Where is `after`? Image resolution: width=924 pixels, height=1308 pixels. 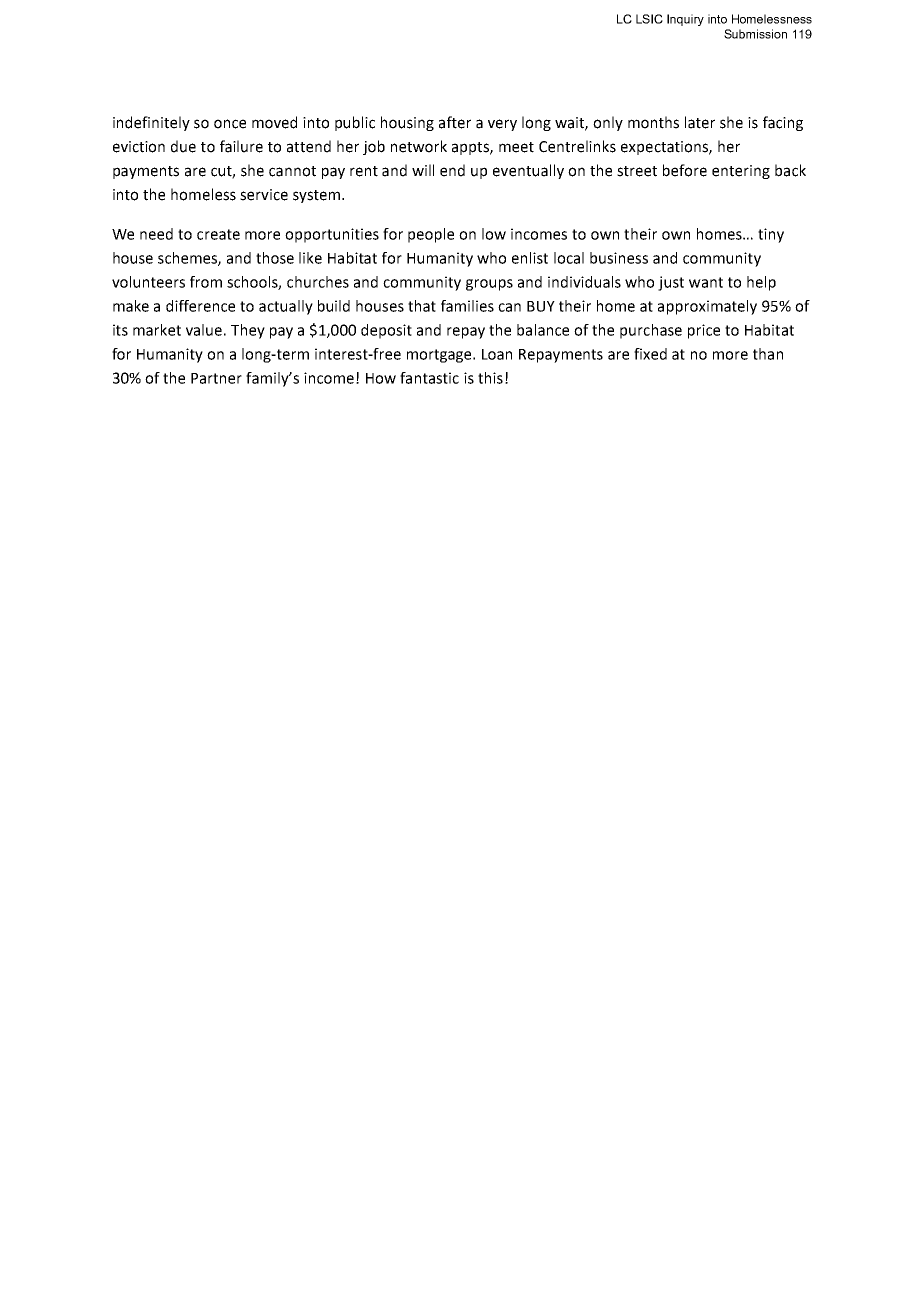
after is located at coordinates (455, 122).
